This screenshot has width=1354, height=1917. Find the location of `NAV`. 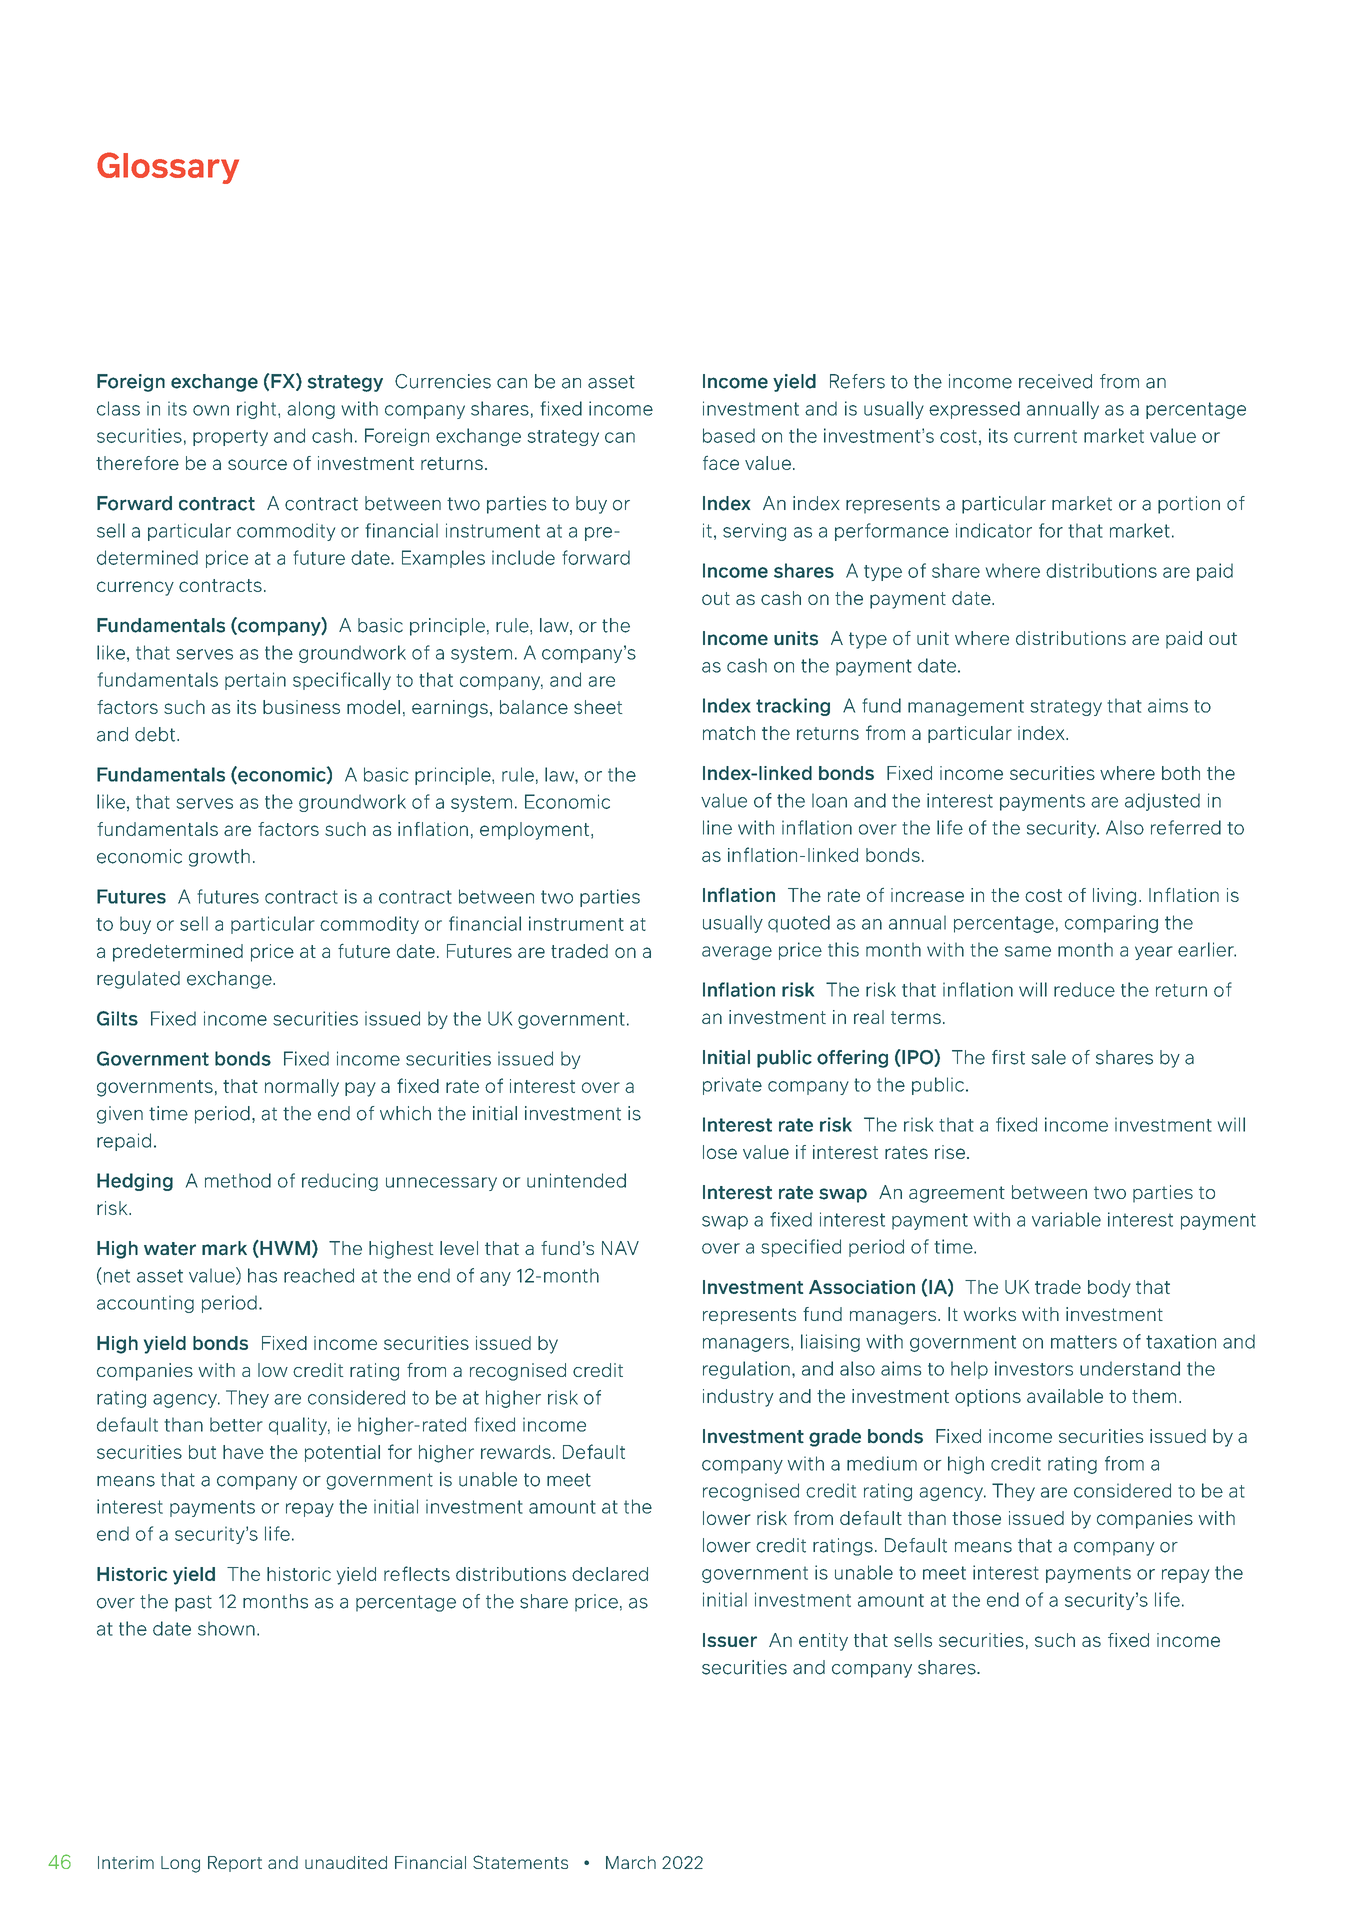

NAV is located at coordinates (620, 1248).
